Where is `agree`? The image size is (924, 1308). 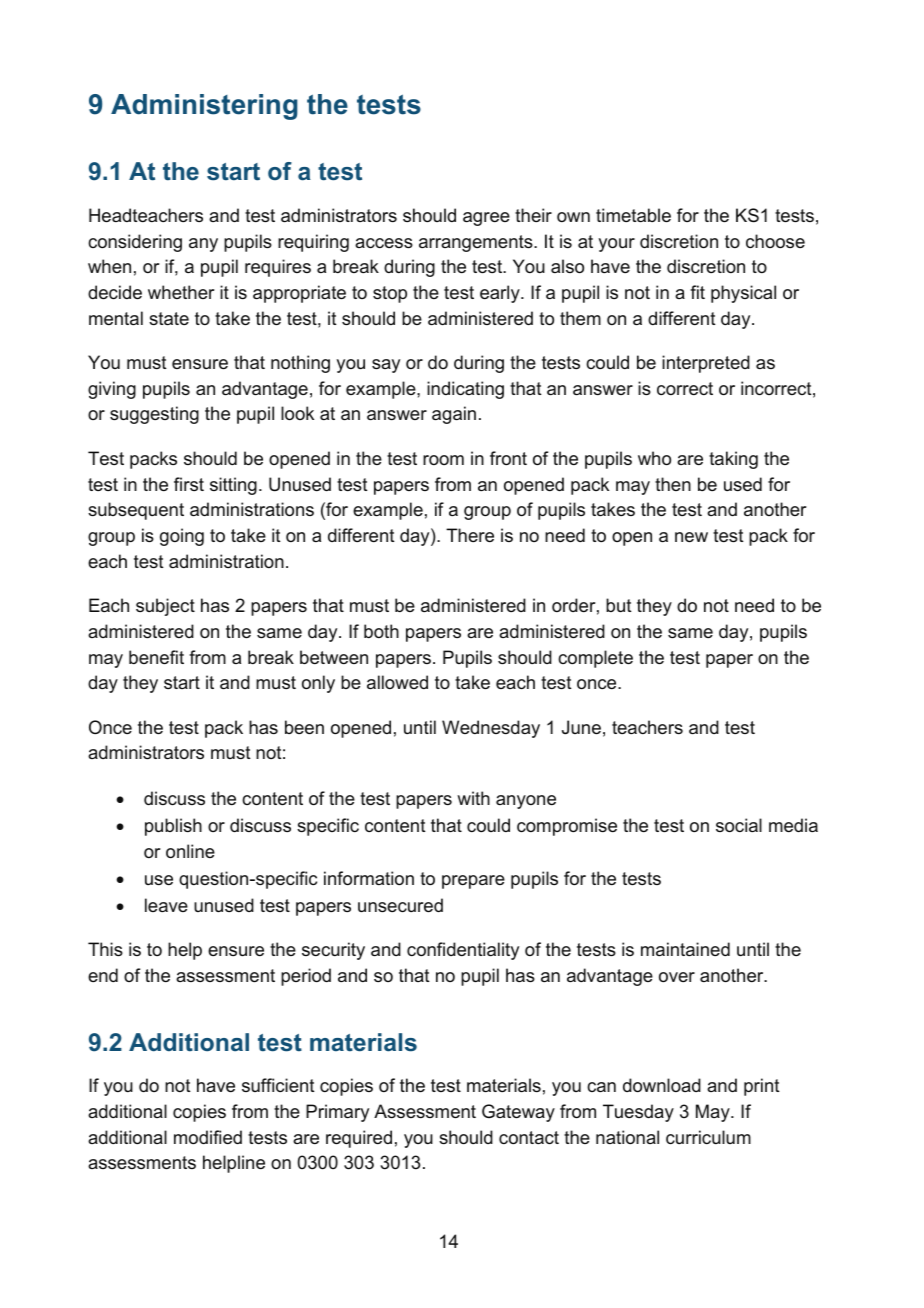 agree is located at coordinates (486, 219).
